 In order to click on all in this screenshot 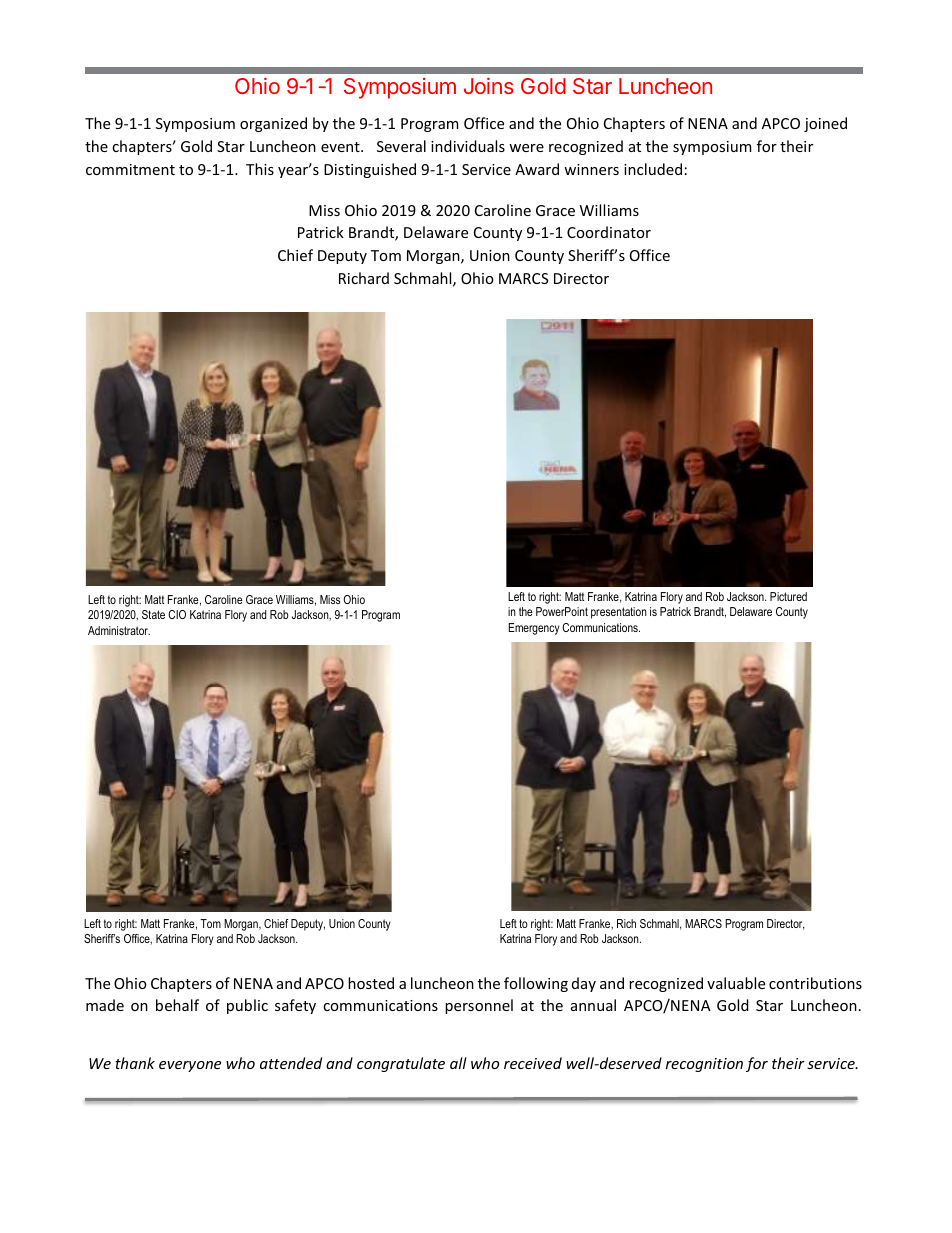, I will do `click(458, 1063)`.
